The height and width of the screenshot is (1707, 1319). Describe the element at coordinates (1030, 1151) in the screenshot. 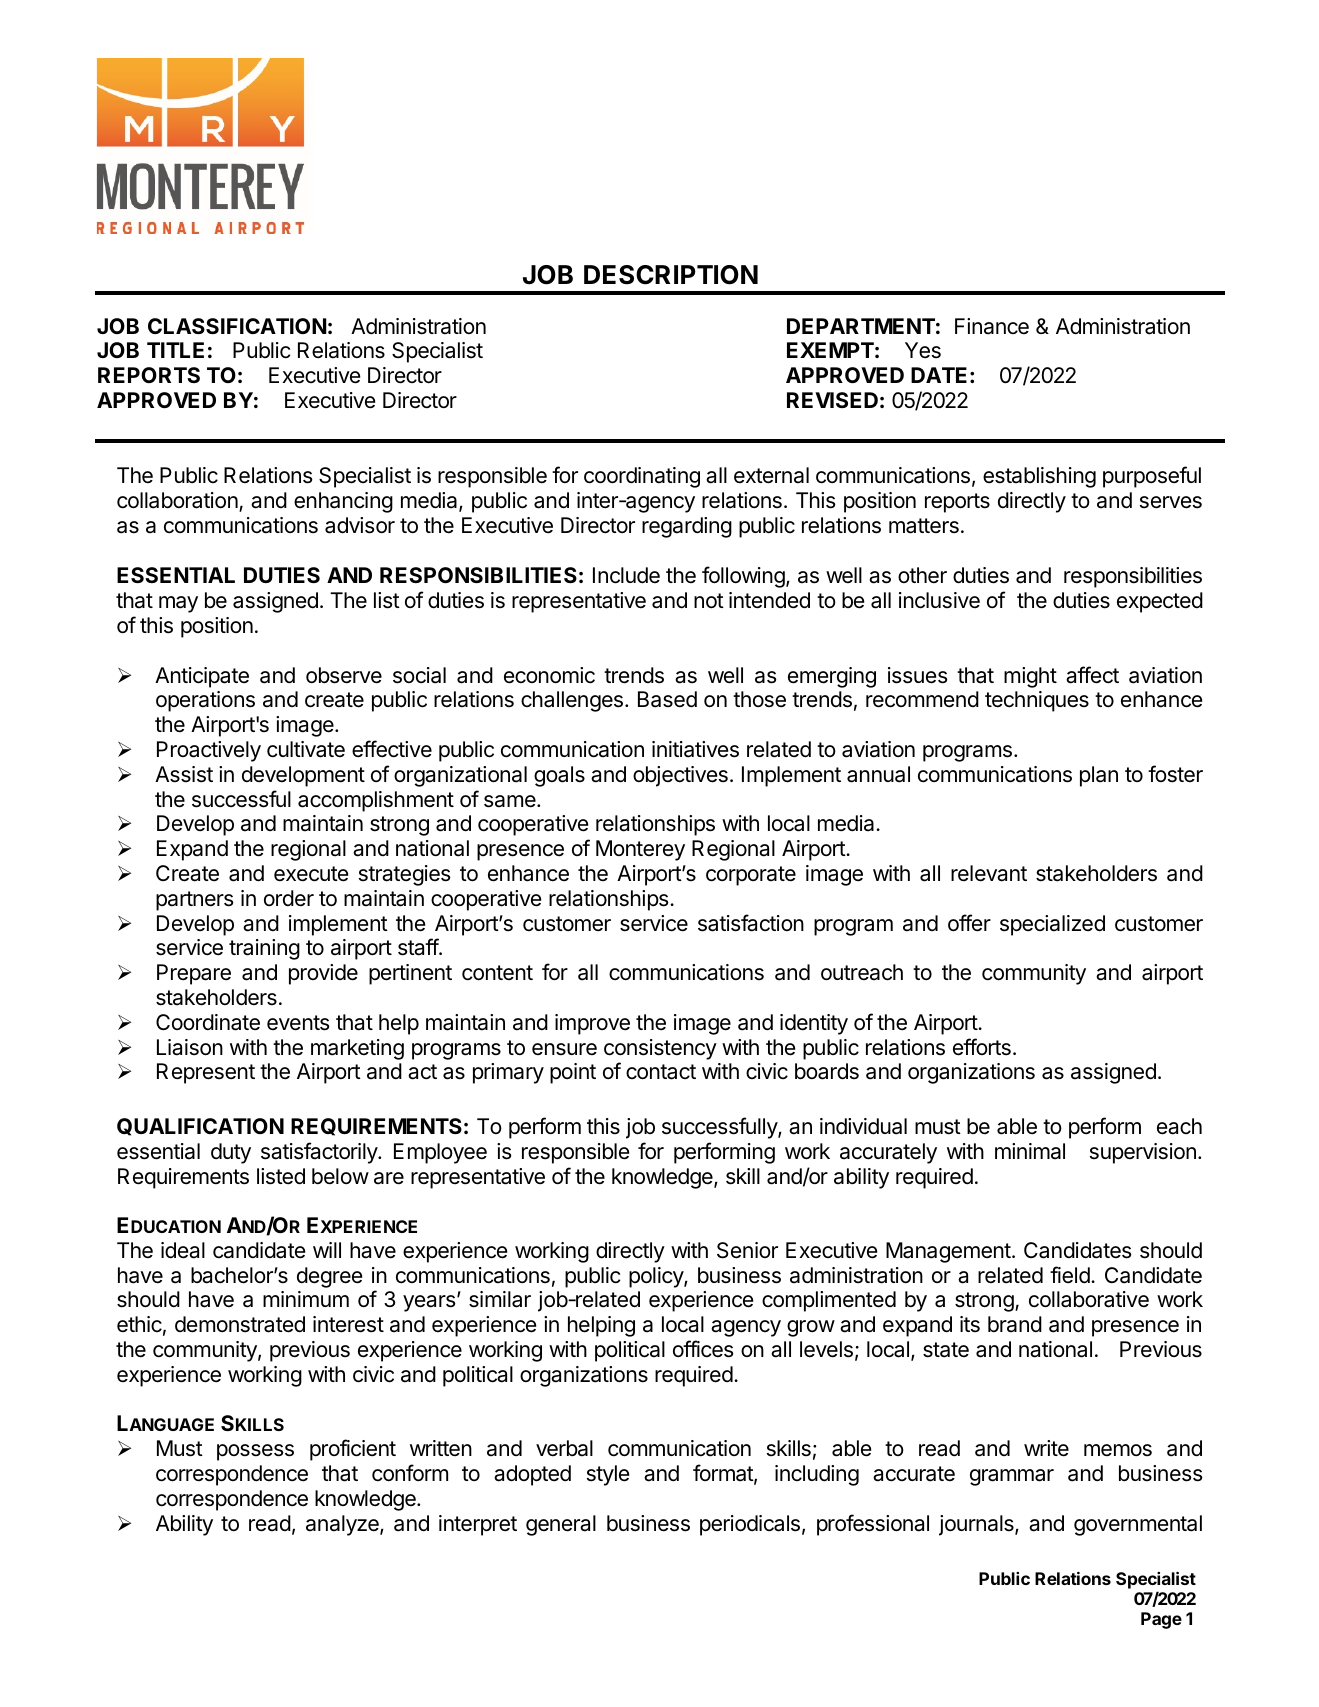

I see `minimal` at that location.
